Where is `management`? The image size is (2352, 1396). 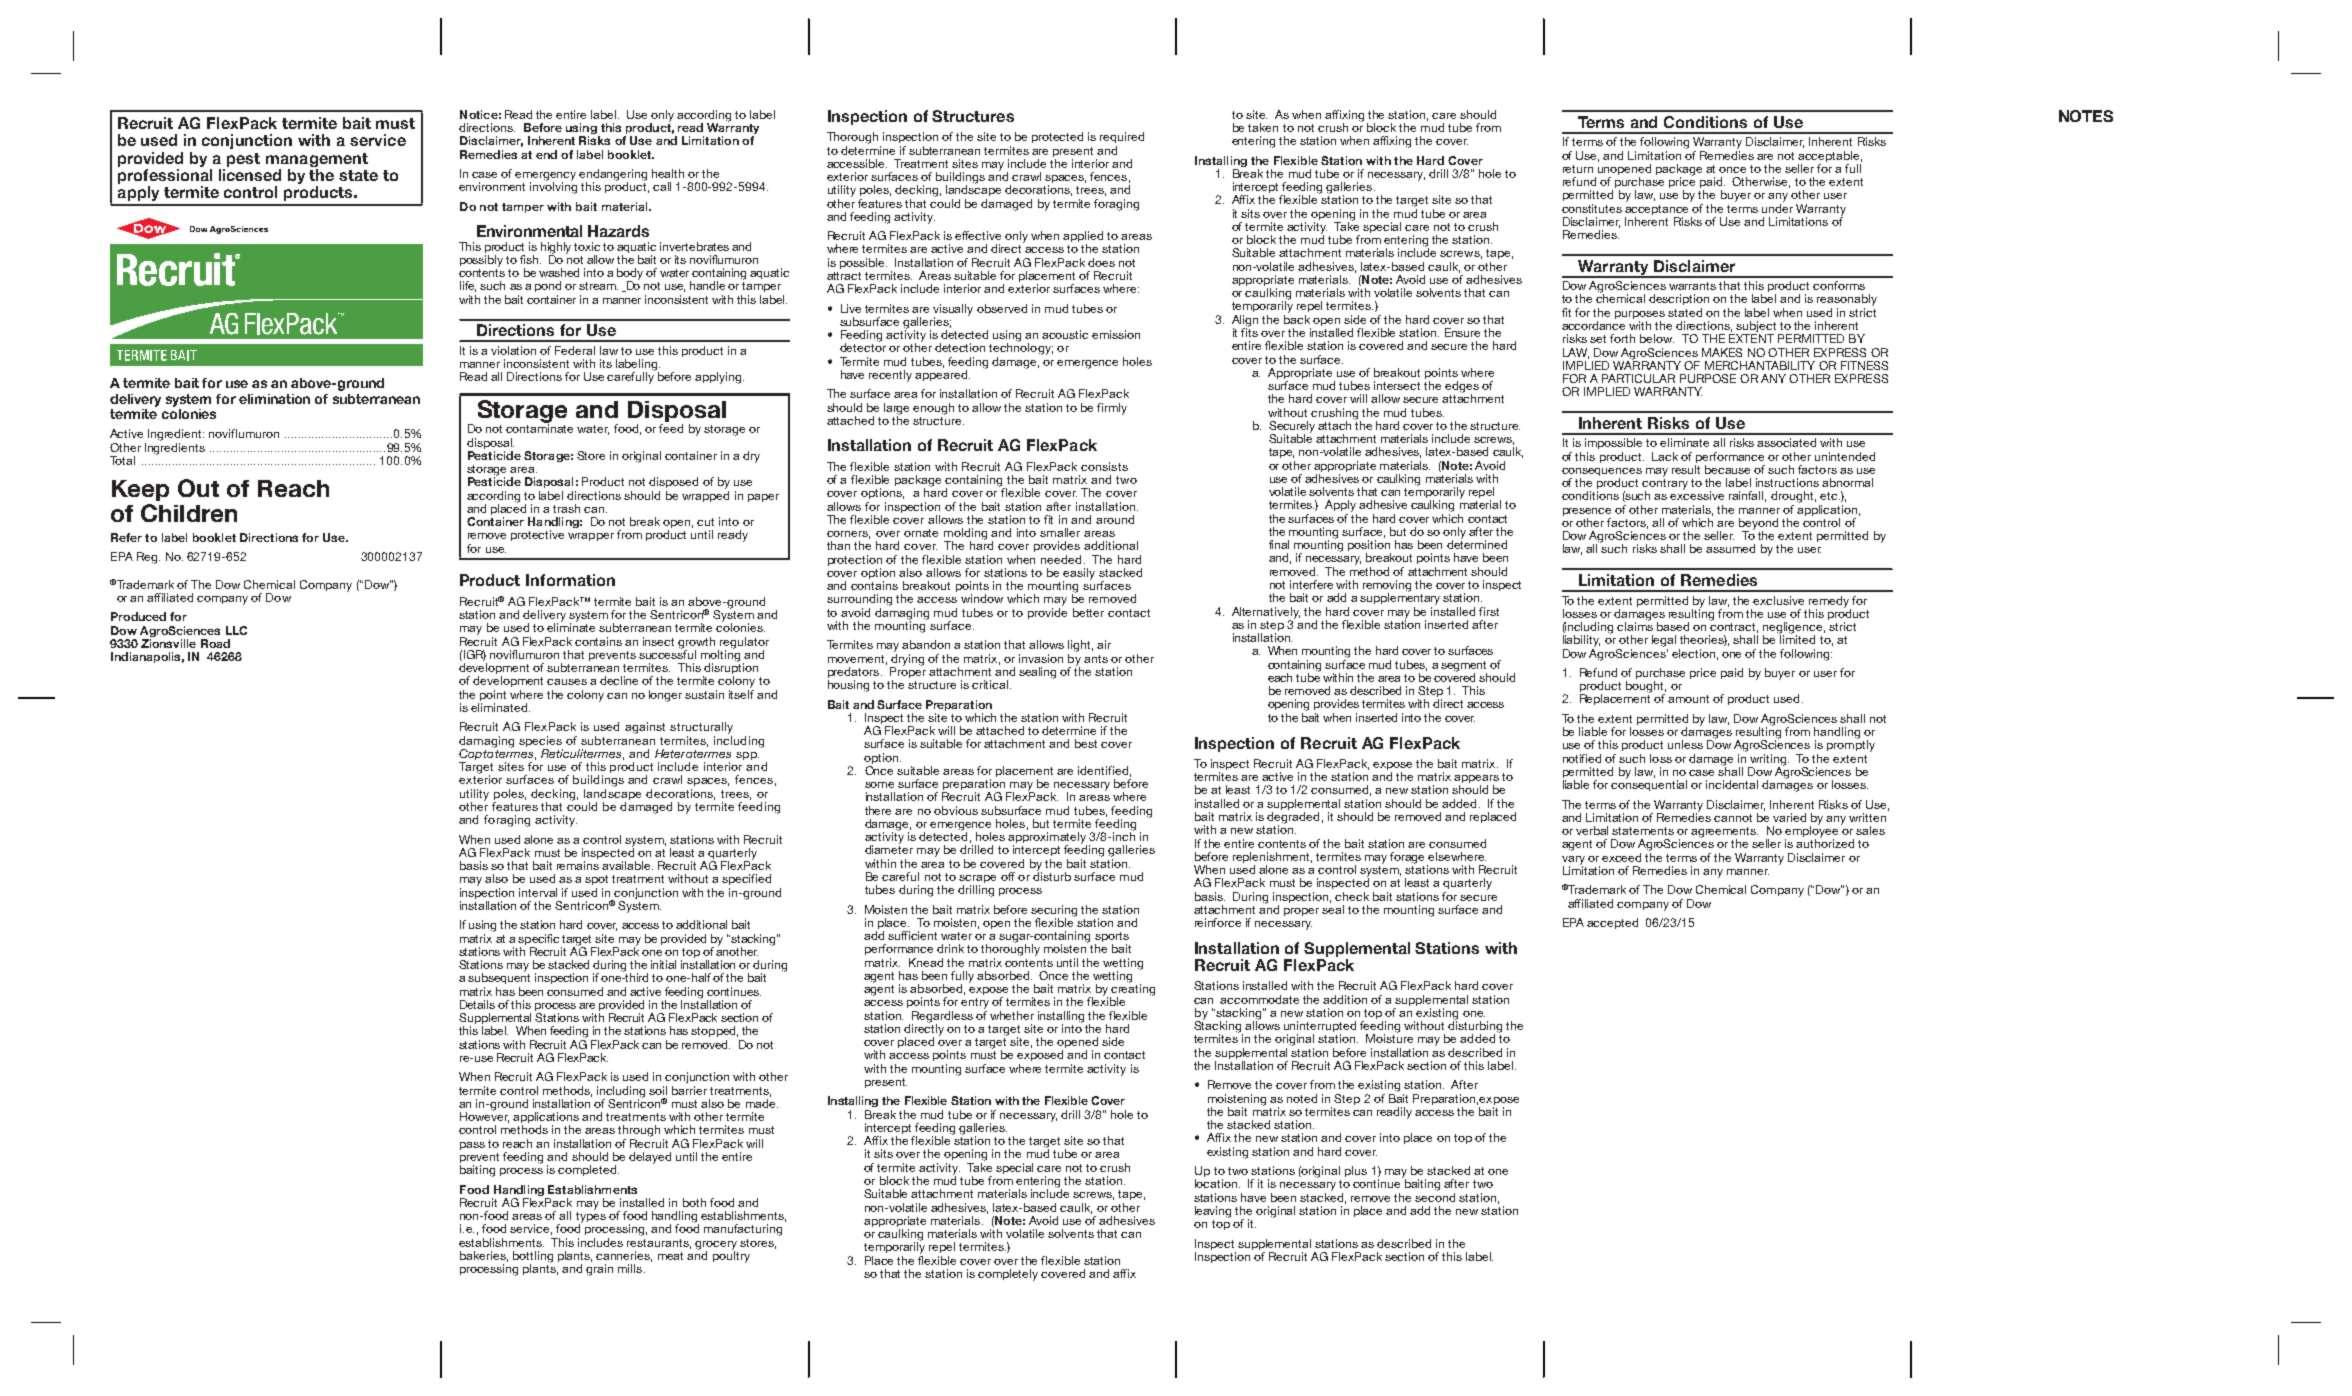 management is located at coordinates (317, 160).
